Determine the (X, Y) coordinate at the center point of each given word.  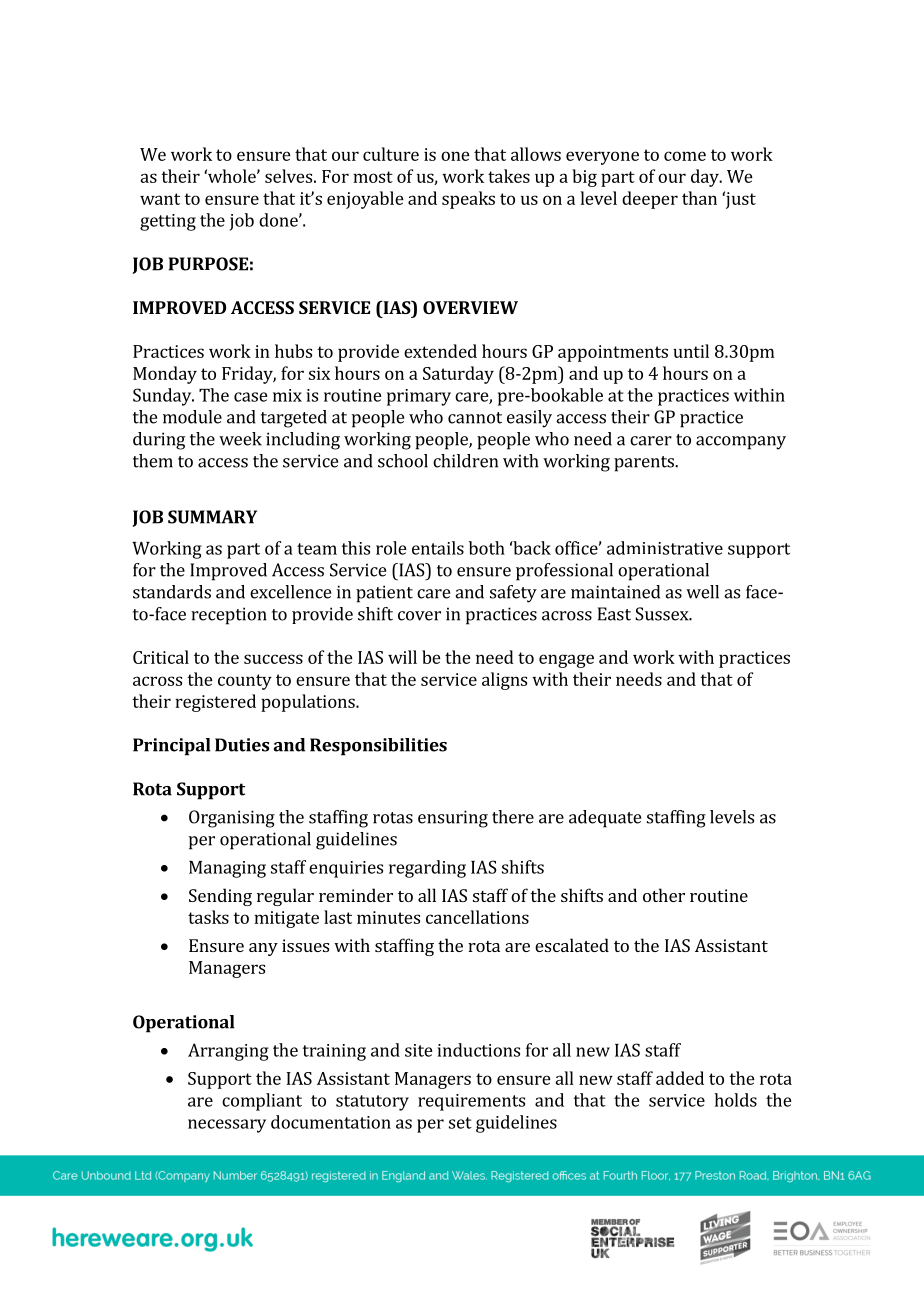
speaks (468, 200)
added (680, 1078)
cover (419, 616)
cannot (475, 418)
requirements (471, 1102)
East (614, 614)
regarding (427, 869)
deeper (650, 200)
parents (645, 464)
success (273, 659)
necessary (227, 1126)
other (664, 895)
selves (288, 176)
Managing (227, 869)
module (192, 417)
